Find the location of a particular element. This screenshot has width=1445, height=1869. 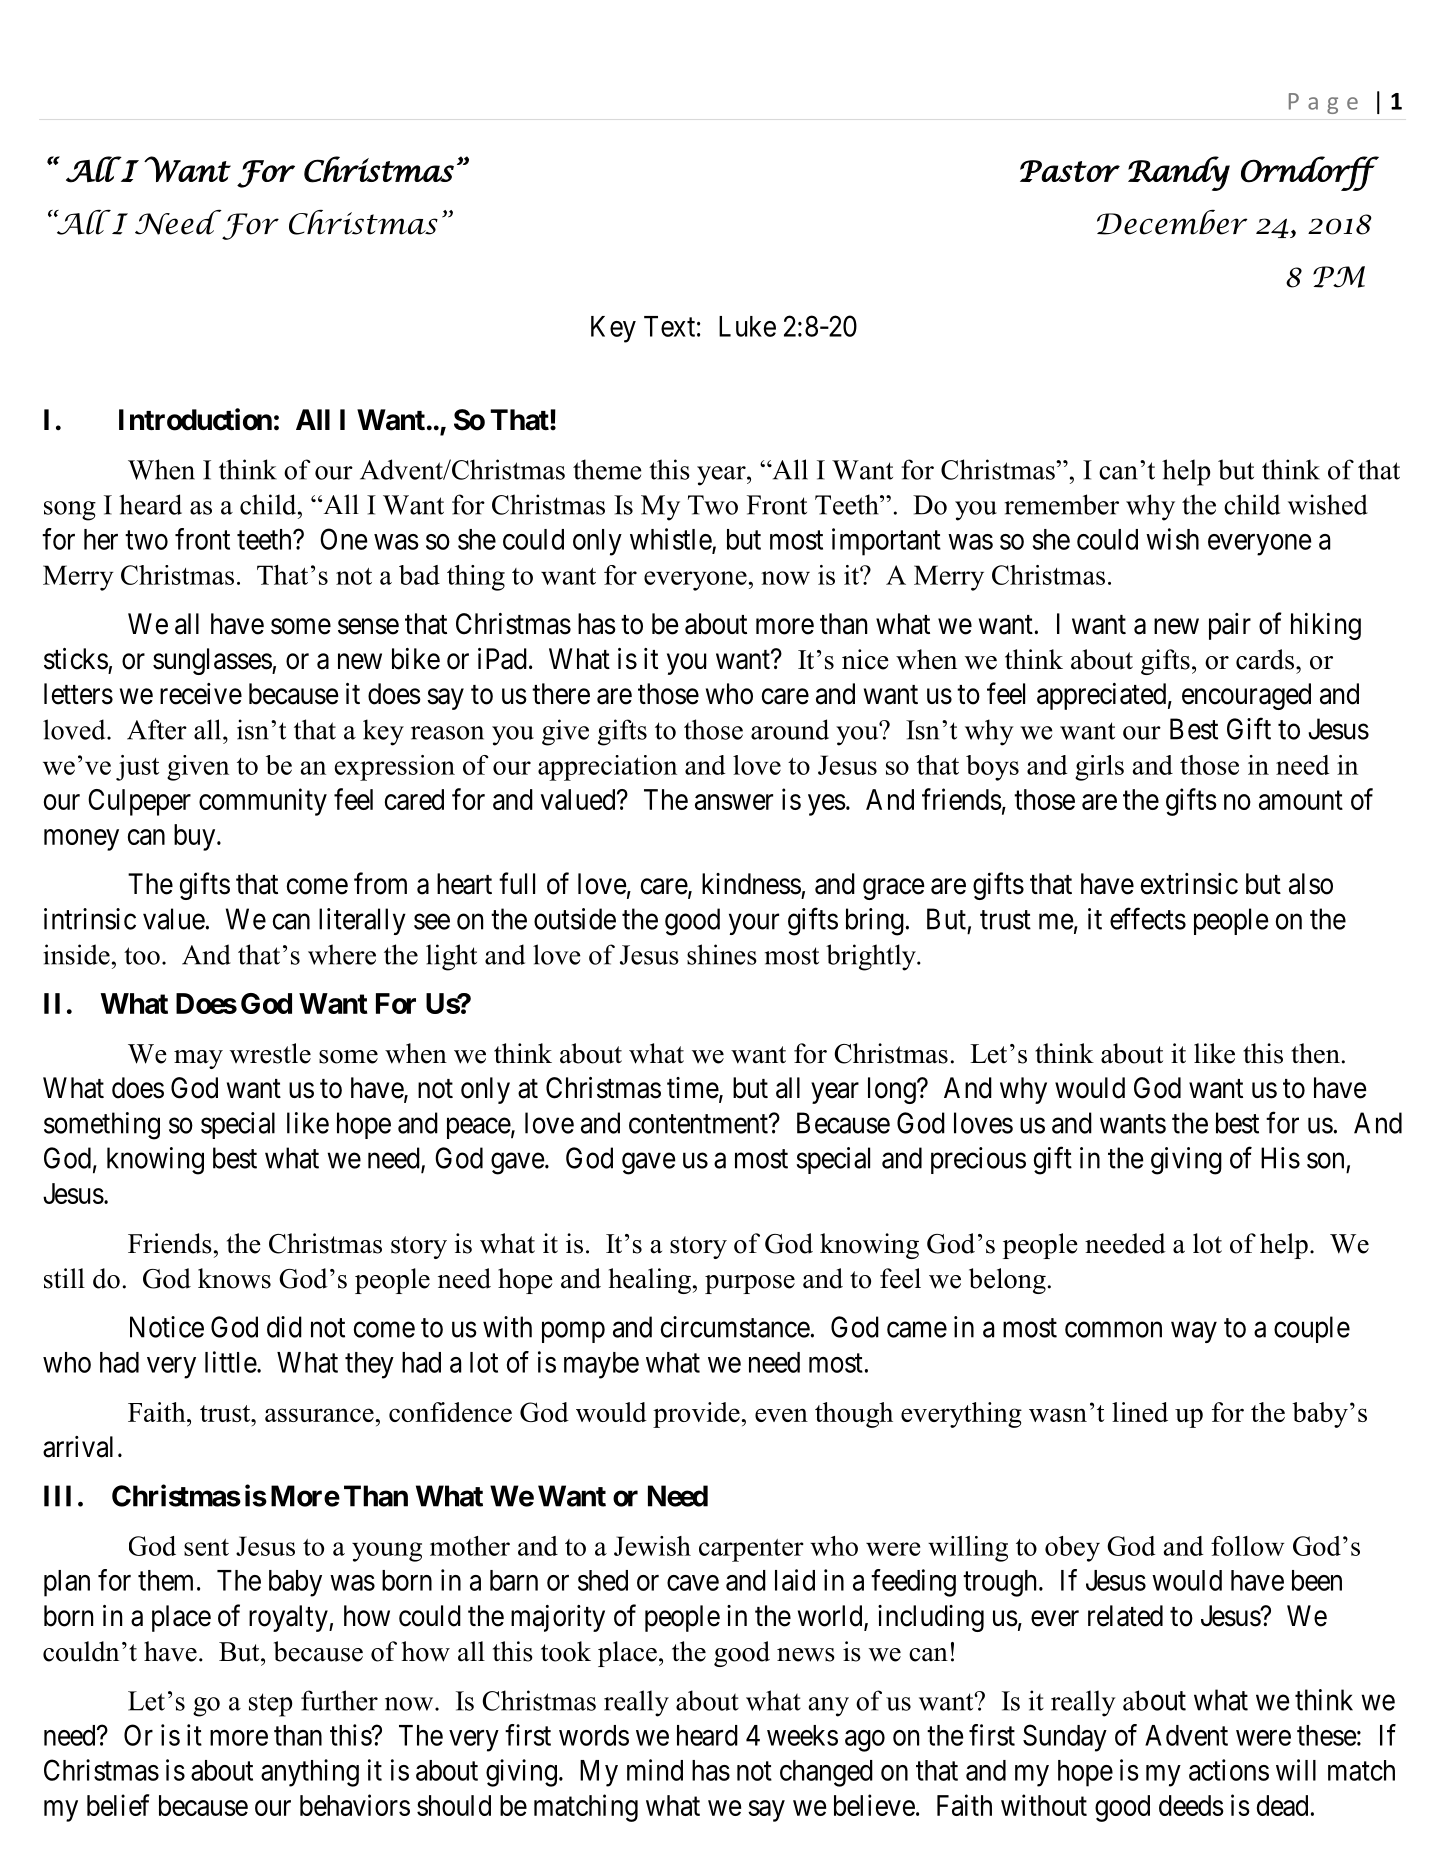

December is located at coordinates (1172, 222).
